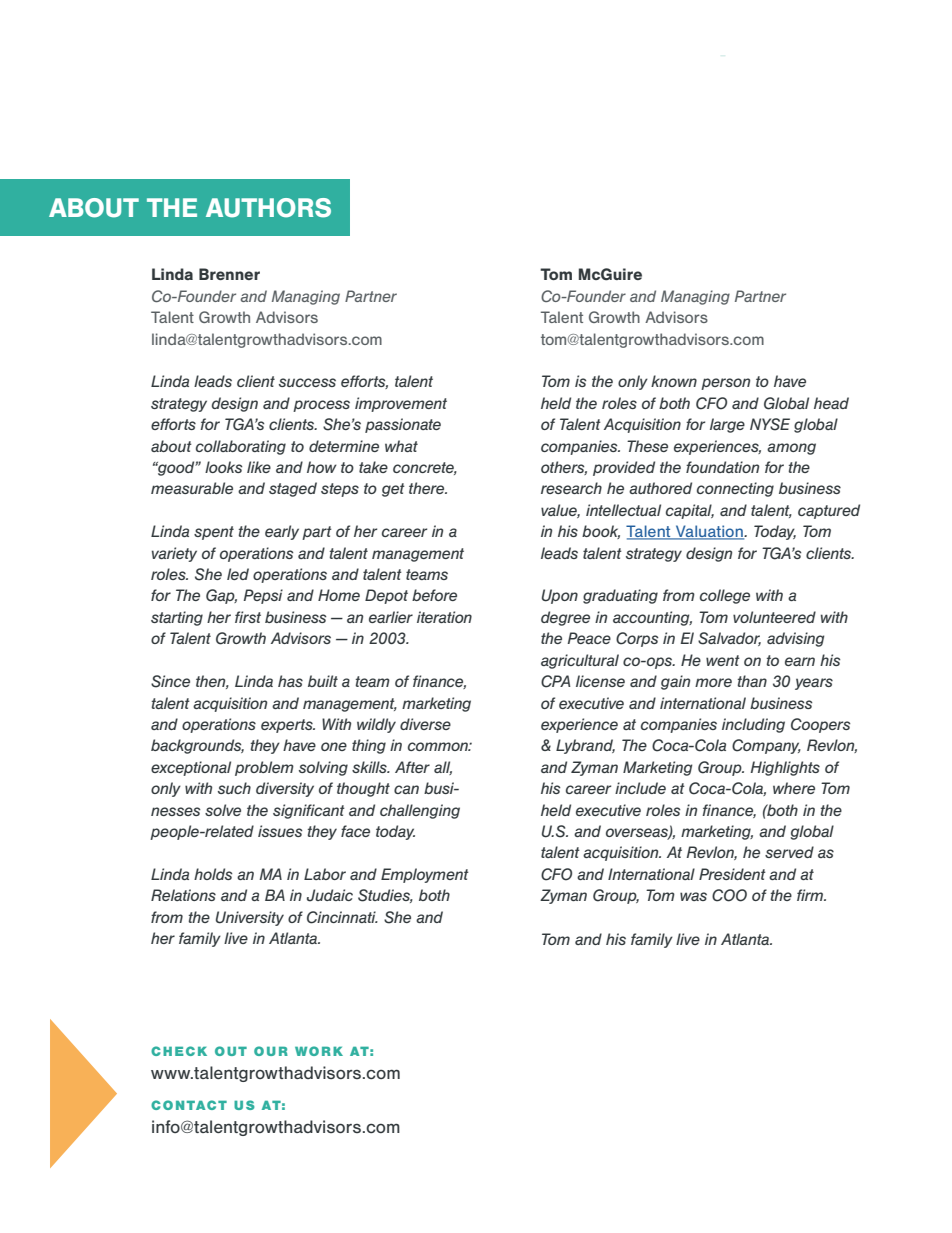 This page has width=952, height=1233. Describe the element at coordinates (752, 681) in the page. I see `than` at that location.
